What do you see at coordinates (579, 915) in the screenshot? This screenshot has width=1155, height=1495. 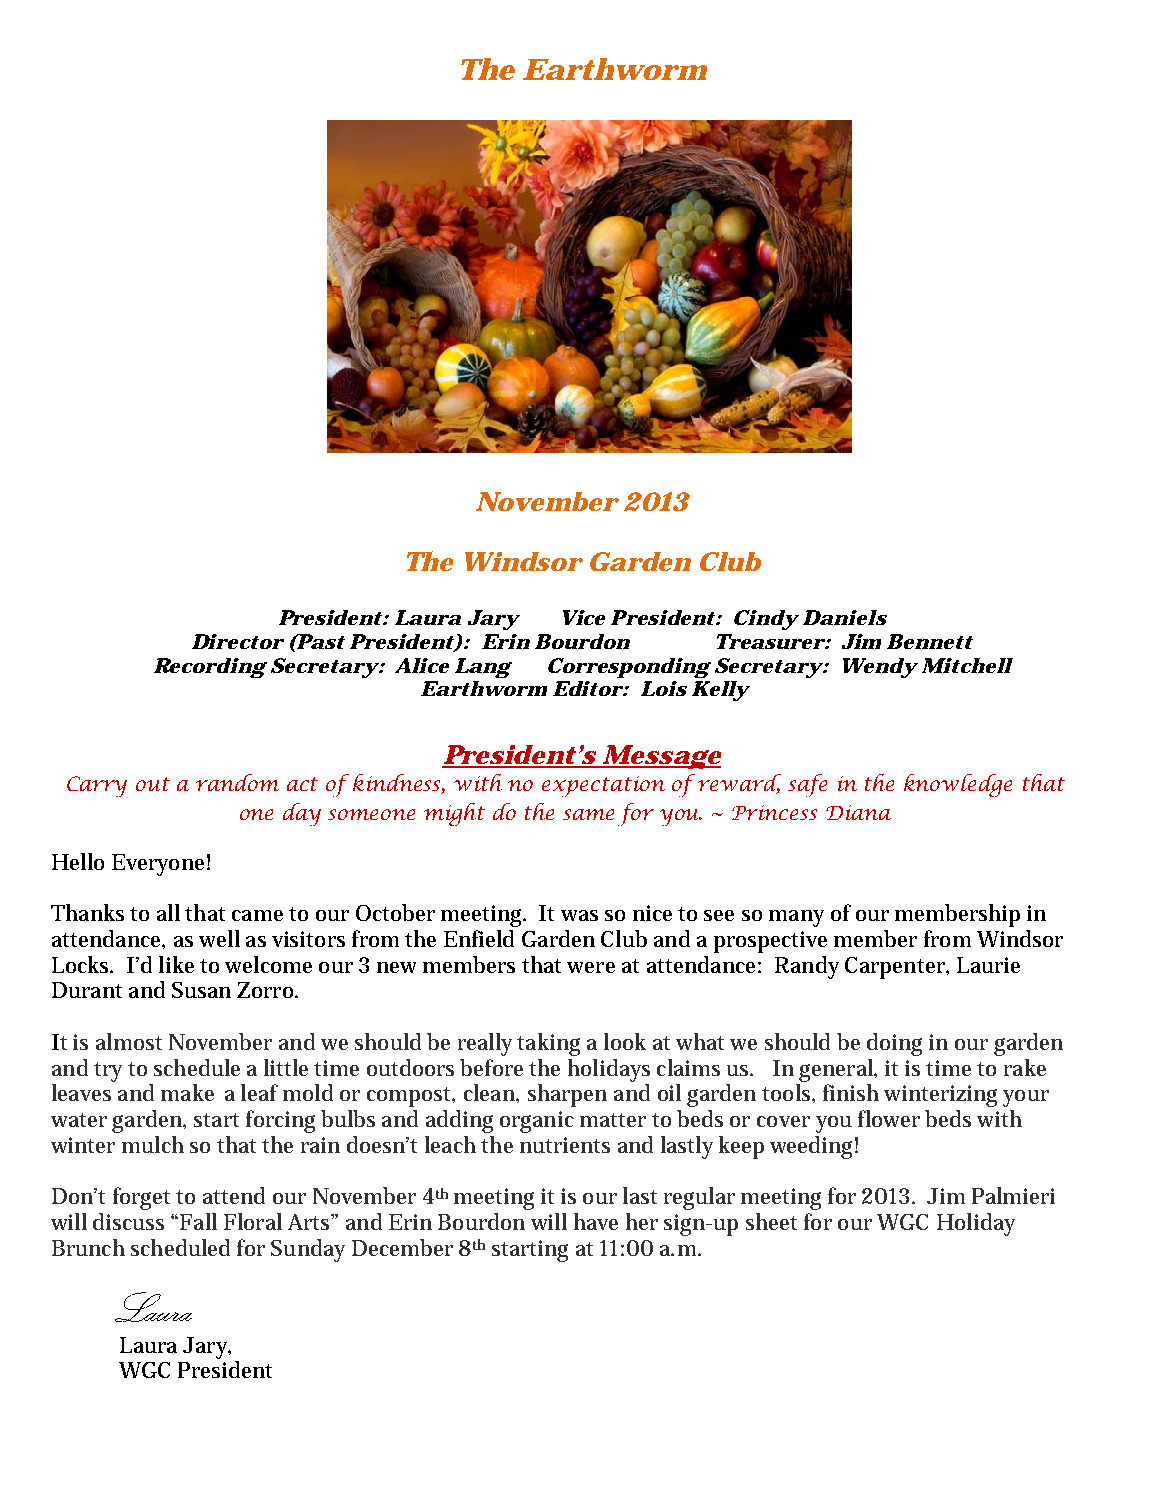 I see `was` at bounding box center [579, 915].
